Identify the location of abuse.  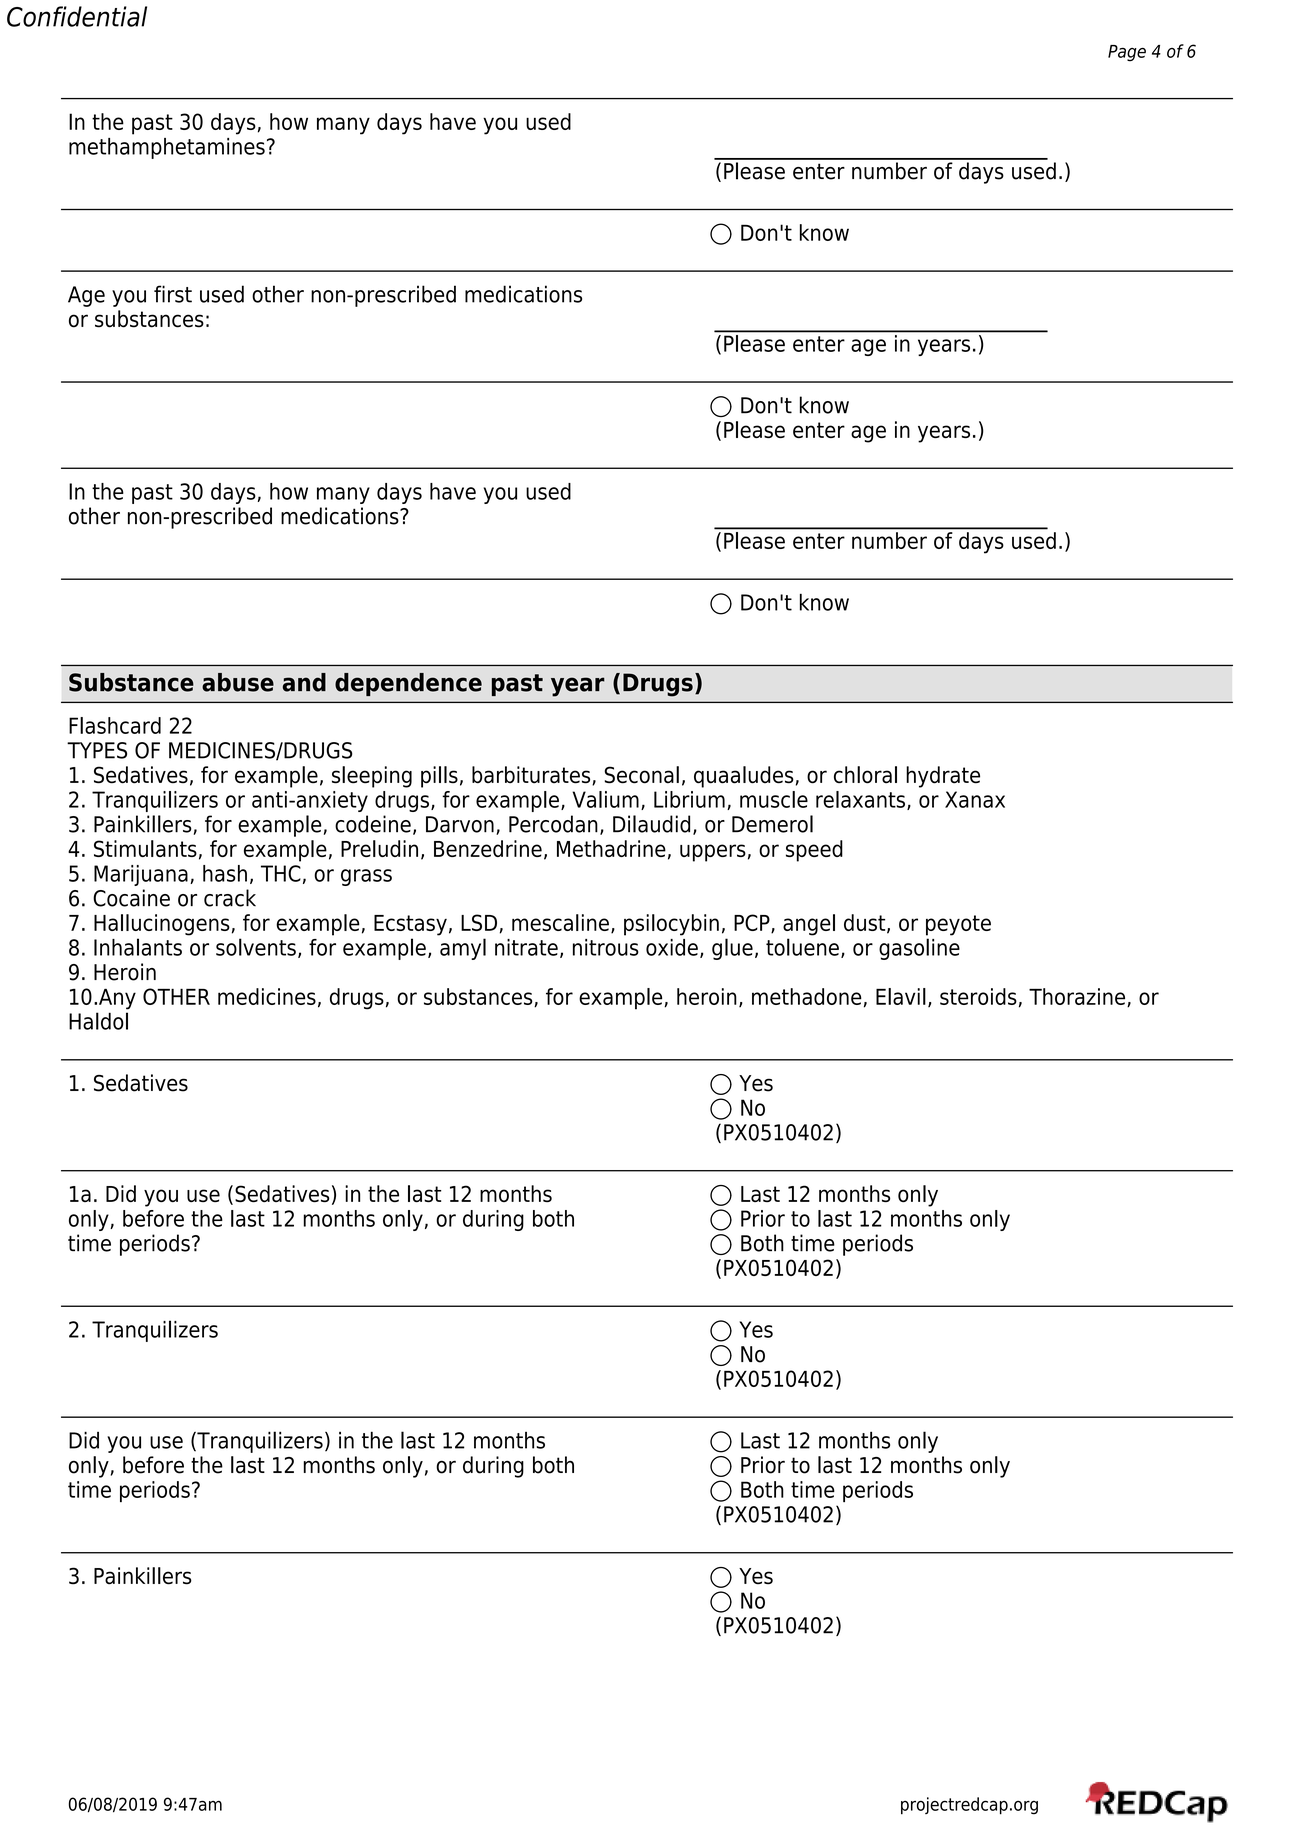
(238, 682).
